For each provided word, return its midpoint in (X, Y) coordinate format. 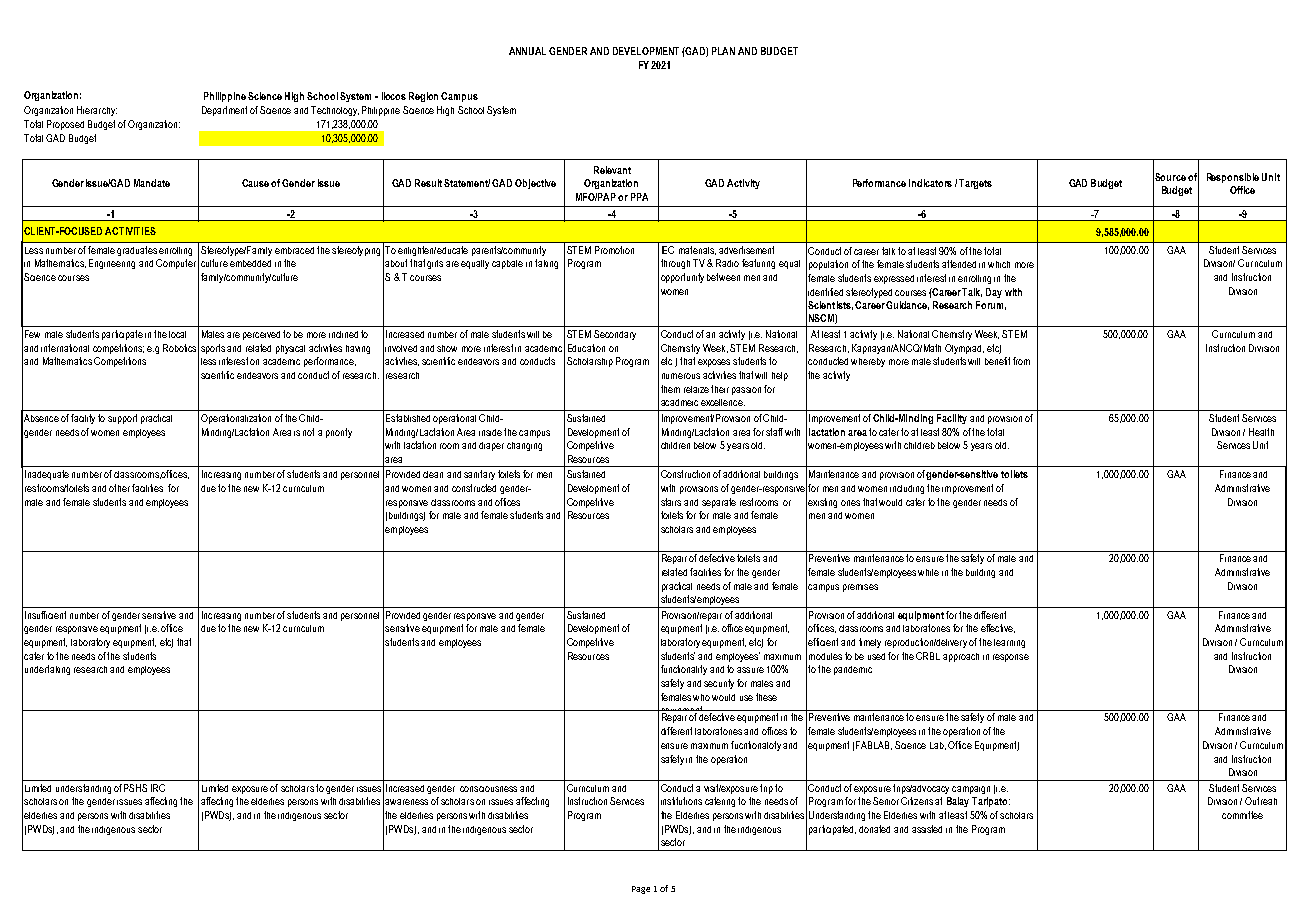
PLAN (723, 51)
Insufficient (45, 615)
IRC (158, 788)
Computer (176, 264)
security (719, 684)
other (119, 488)
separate (719, 503)
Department (224, 111)
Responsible (1233, 178)
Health (1261, 432)
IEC (668, 250)
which (999, 264)
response (1011, 658)
